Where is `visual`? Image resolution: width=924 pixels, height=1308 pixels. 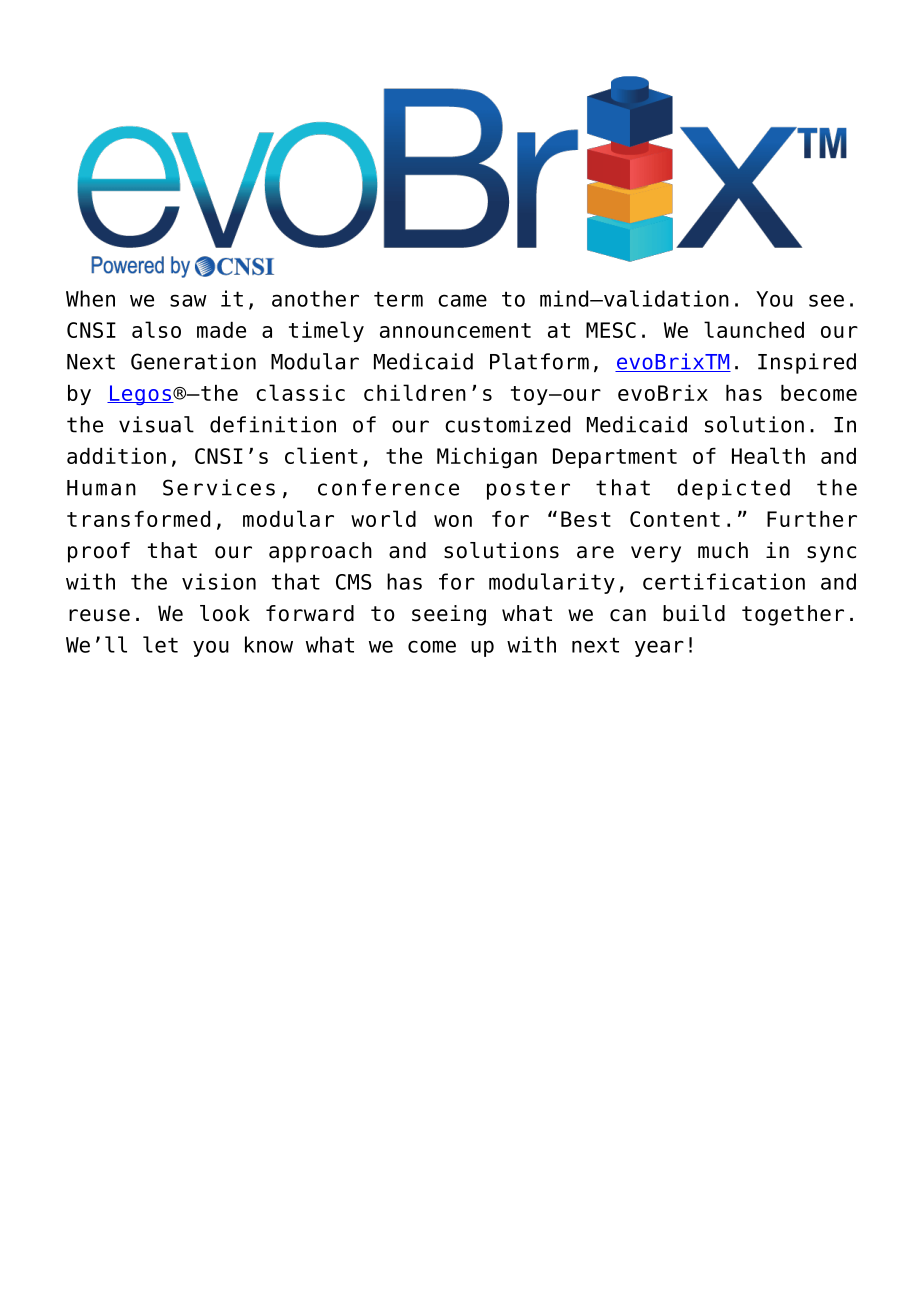
visual is located at coordinates (156, 424).
